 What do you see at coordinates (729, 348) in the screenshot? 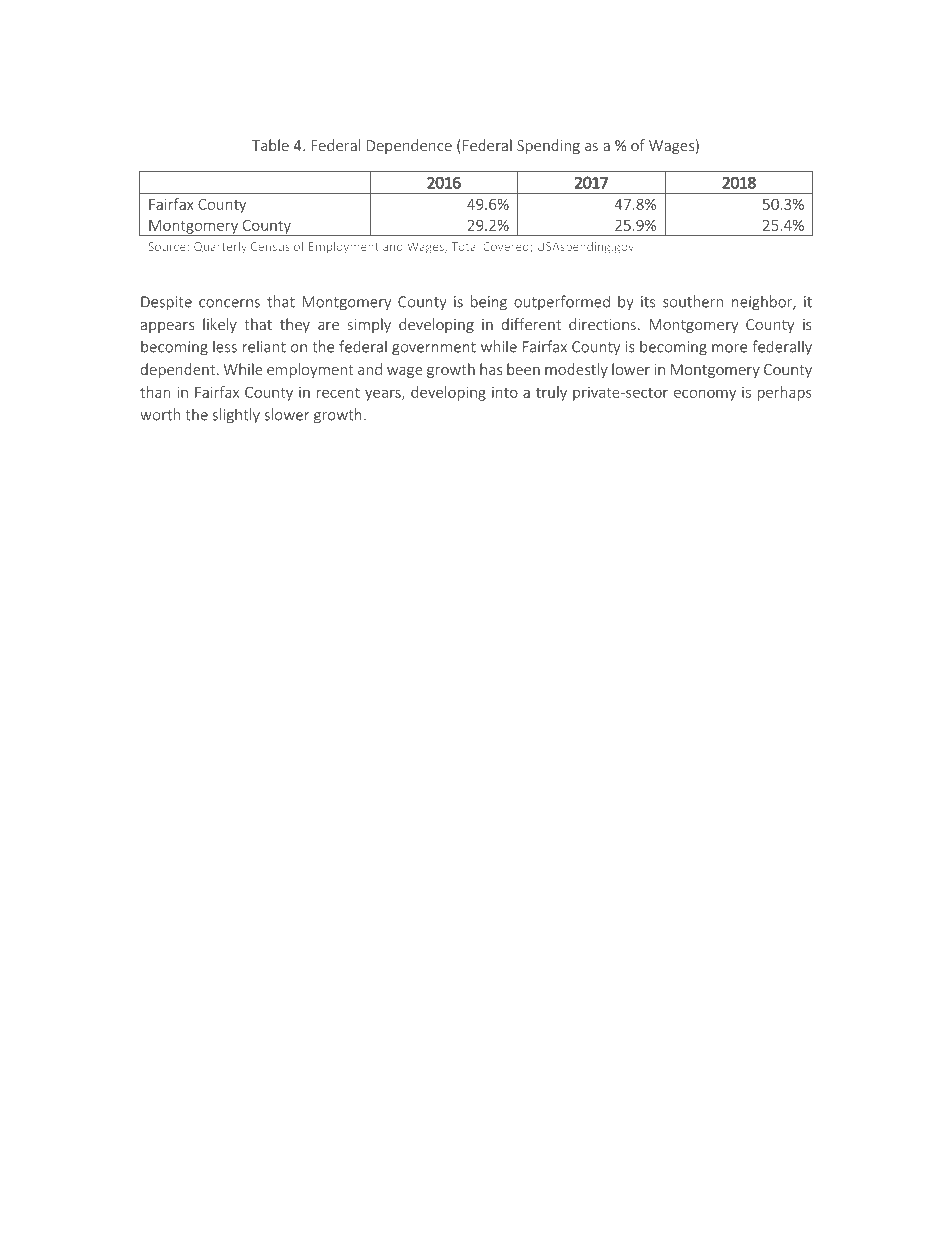
I see `more` at bounding box center [729, 348].
